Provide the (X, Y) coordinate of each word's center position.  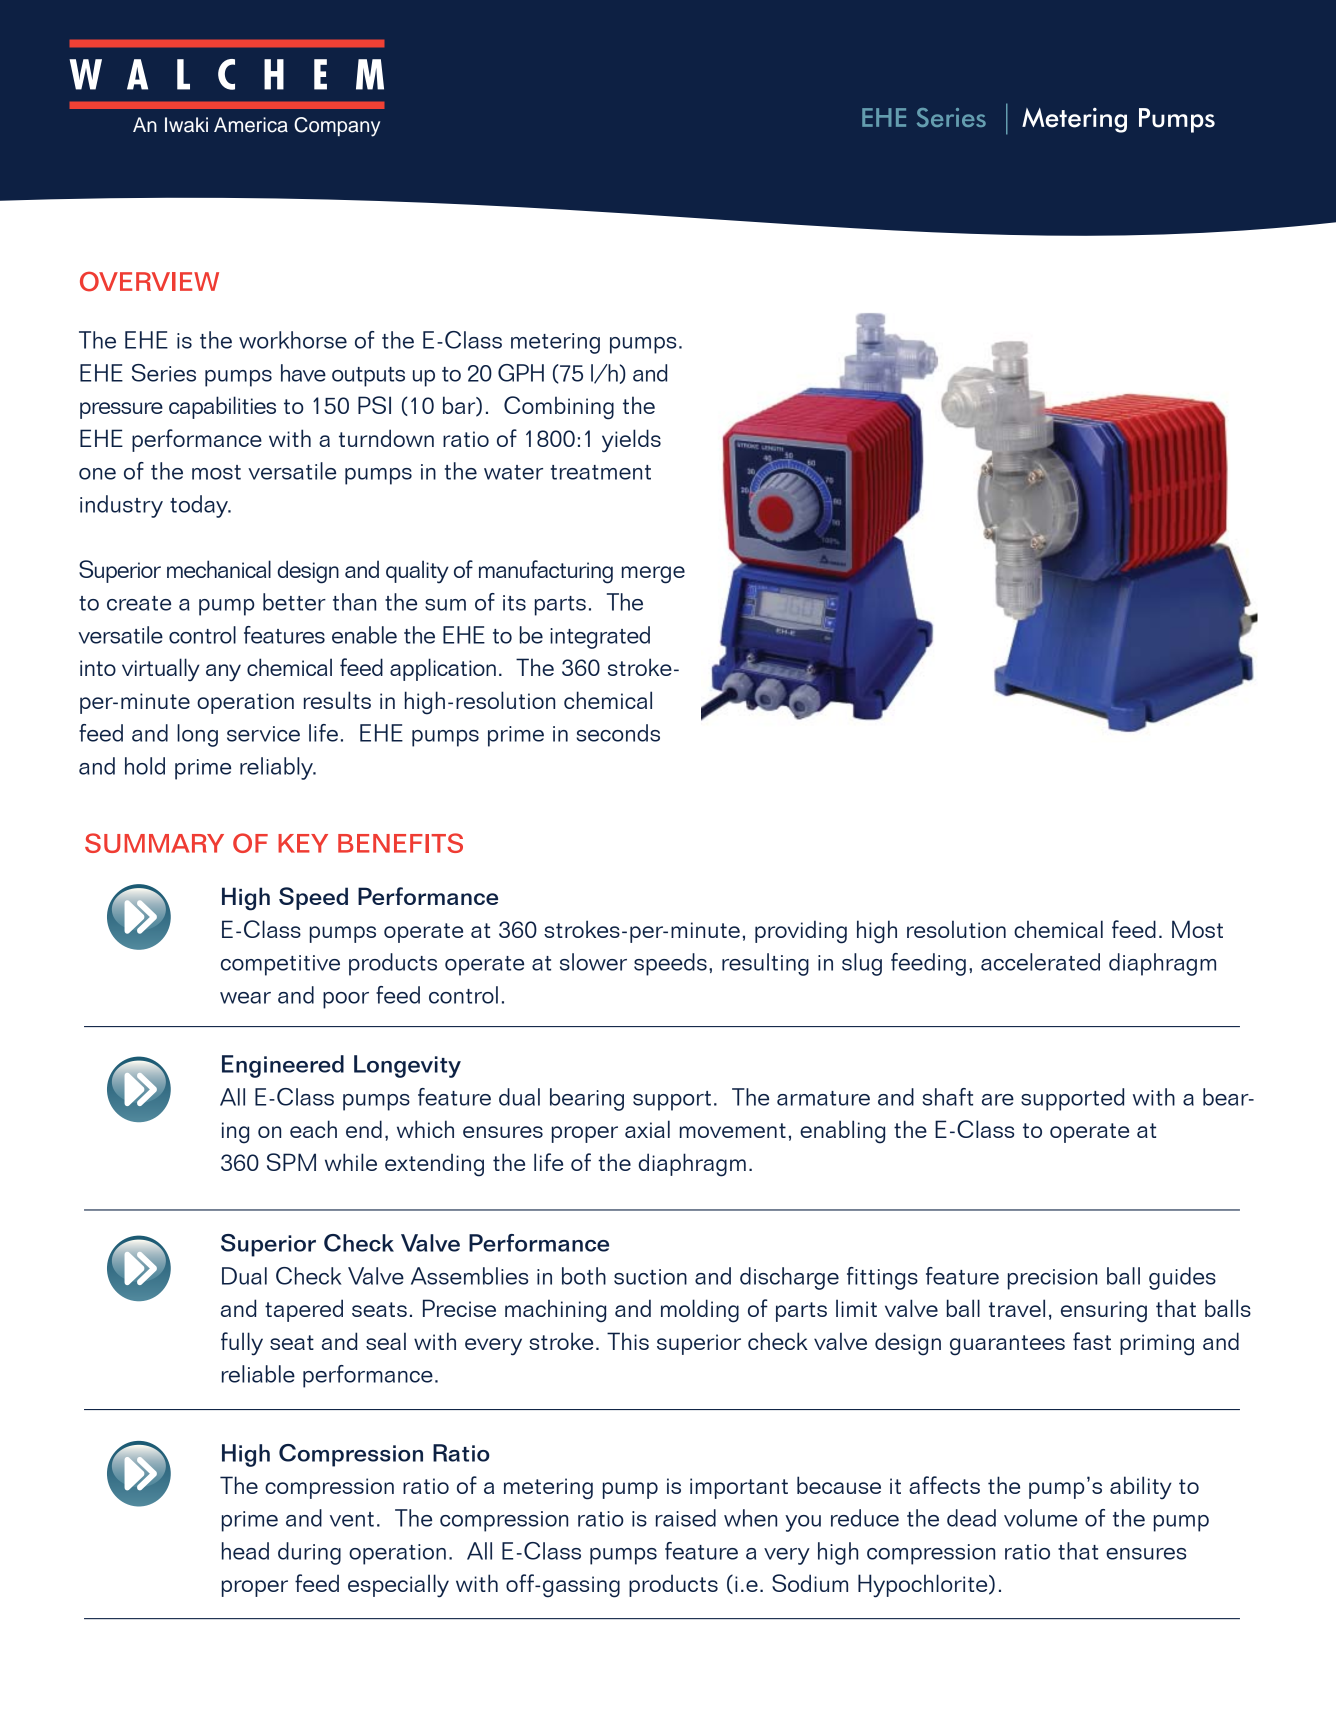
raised (686, 1518)
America (251, 125)
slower (593, 962)
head (245, 1551)
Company (337, 127)
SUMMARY (154, 843)
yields (631, 441)
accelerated (1040, 962)
